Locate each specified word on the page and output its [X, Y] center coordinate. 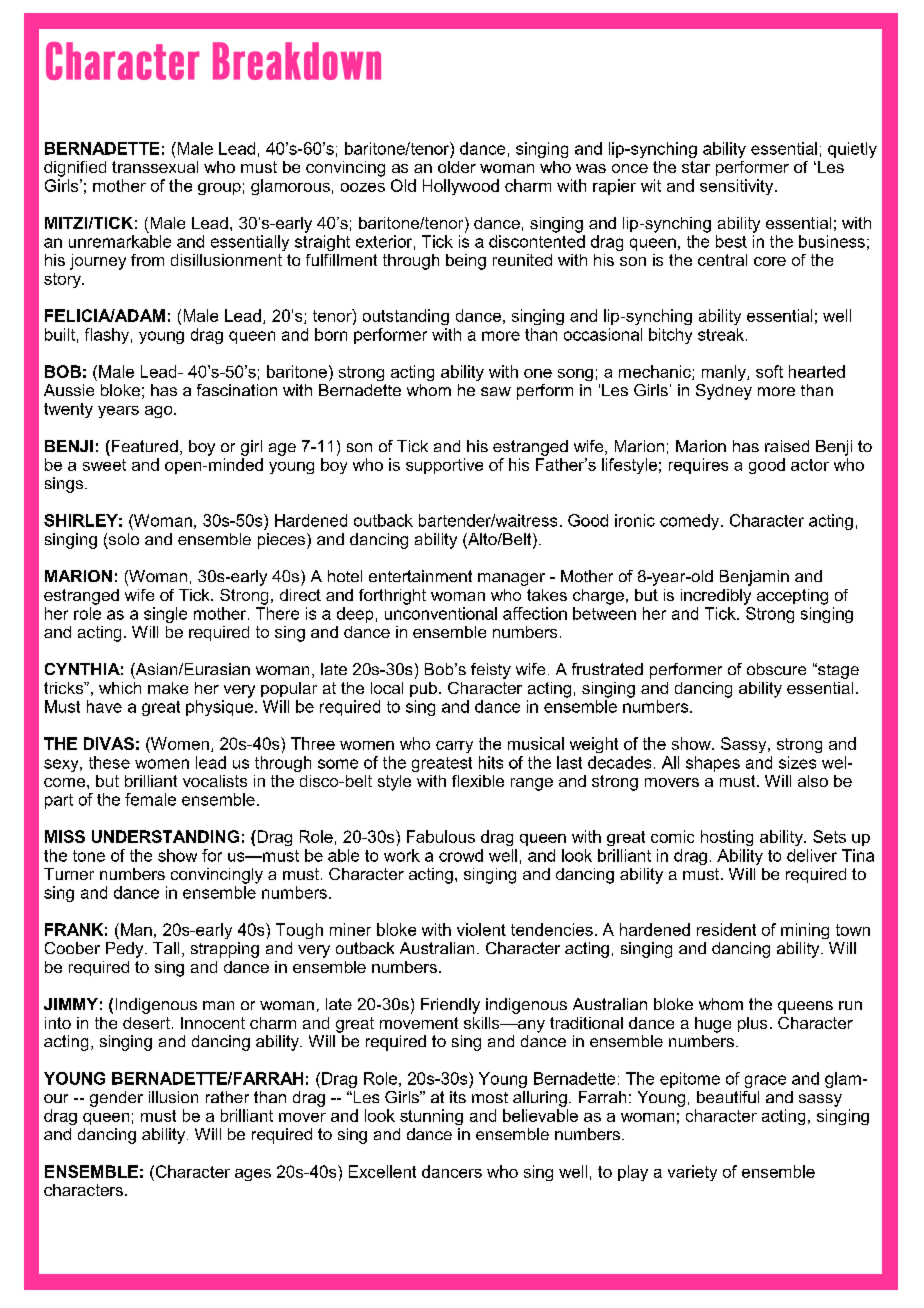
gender [116, 1099]
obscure [776, 669]
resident [726, 929]
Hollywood [461, 187]
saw [496, 391]
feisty [491, 671]
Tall [166, 948]
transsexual [155, 167]
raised [787, 446]
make [168, 688]
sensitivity [738, 187]
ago [160, 412]
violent [481, 929]
